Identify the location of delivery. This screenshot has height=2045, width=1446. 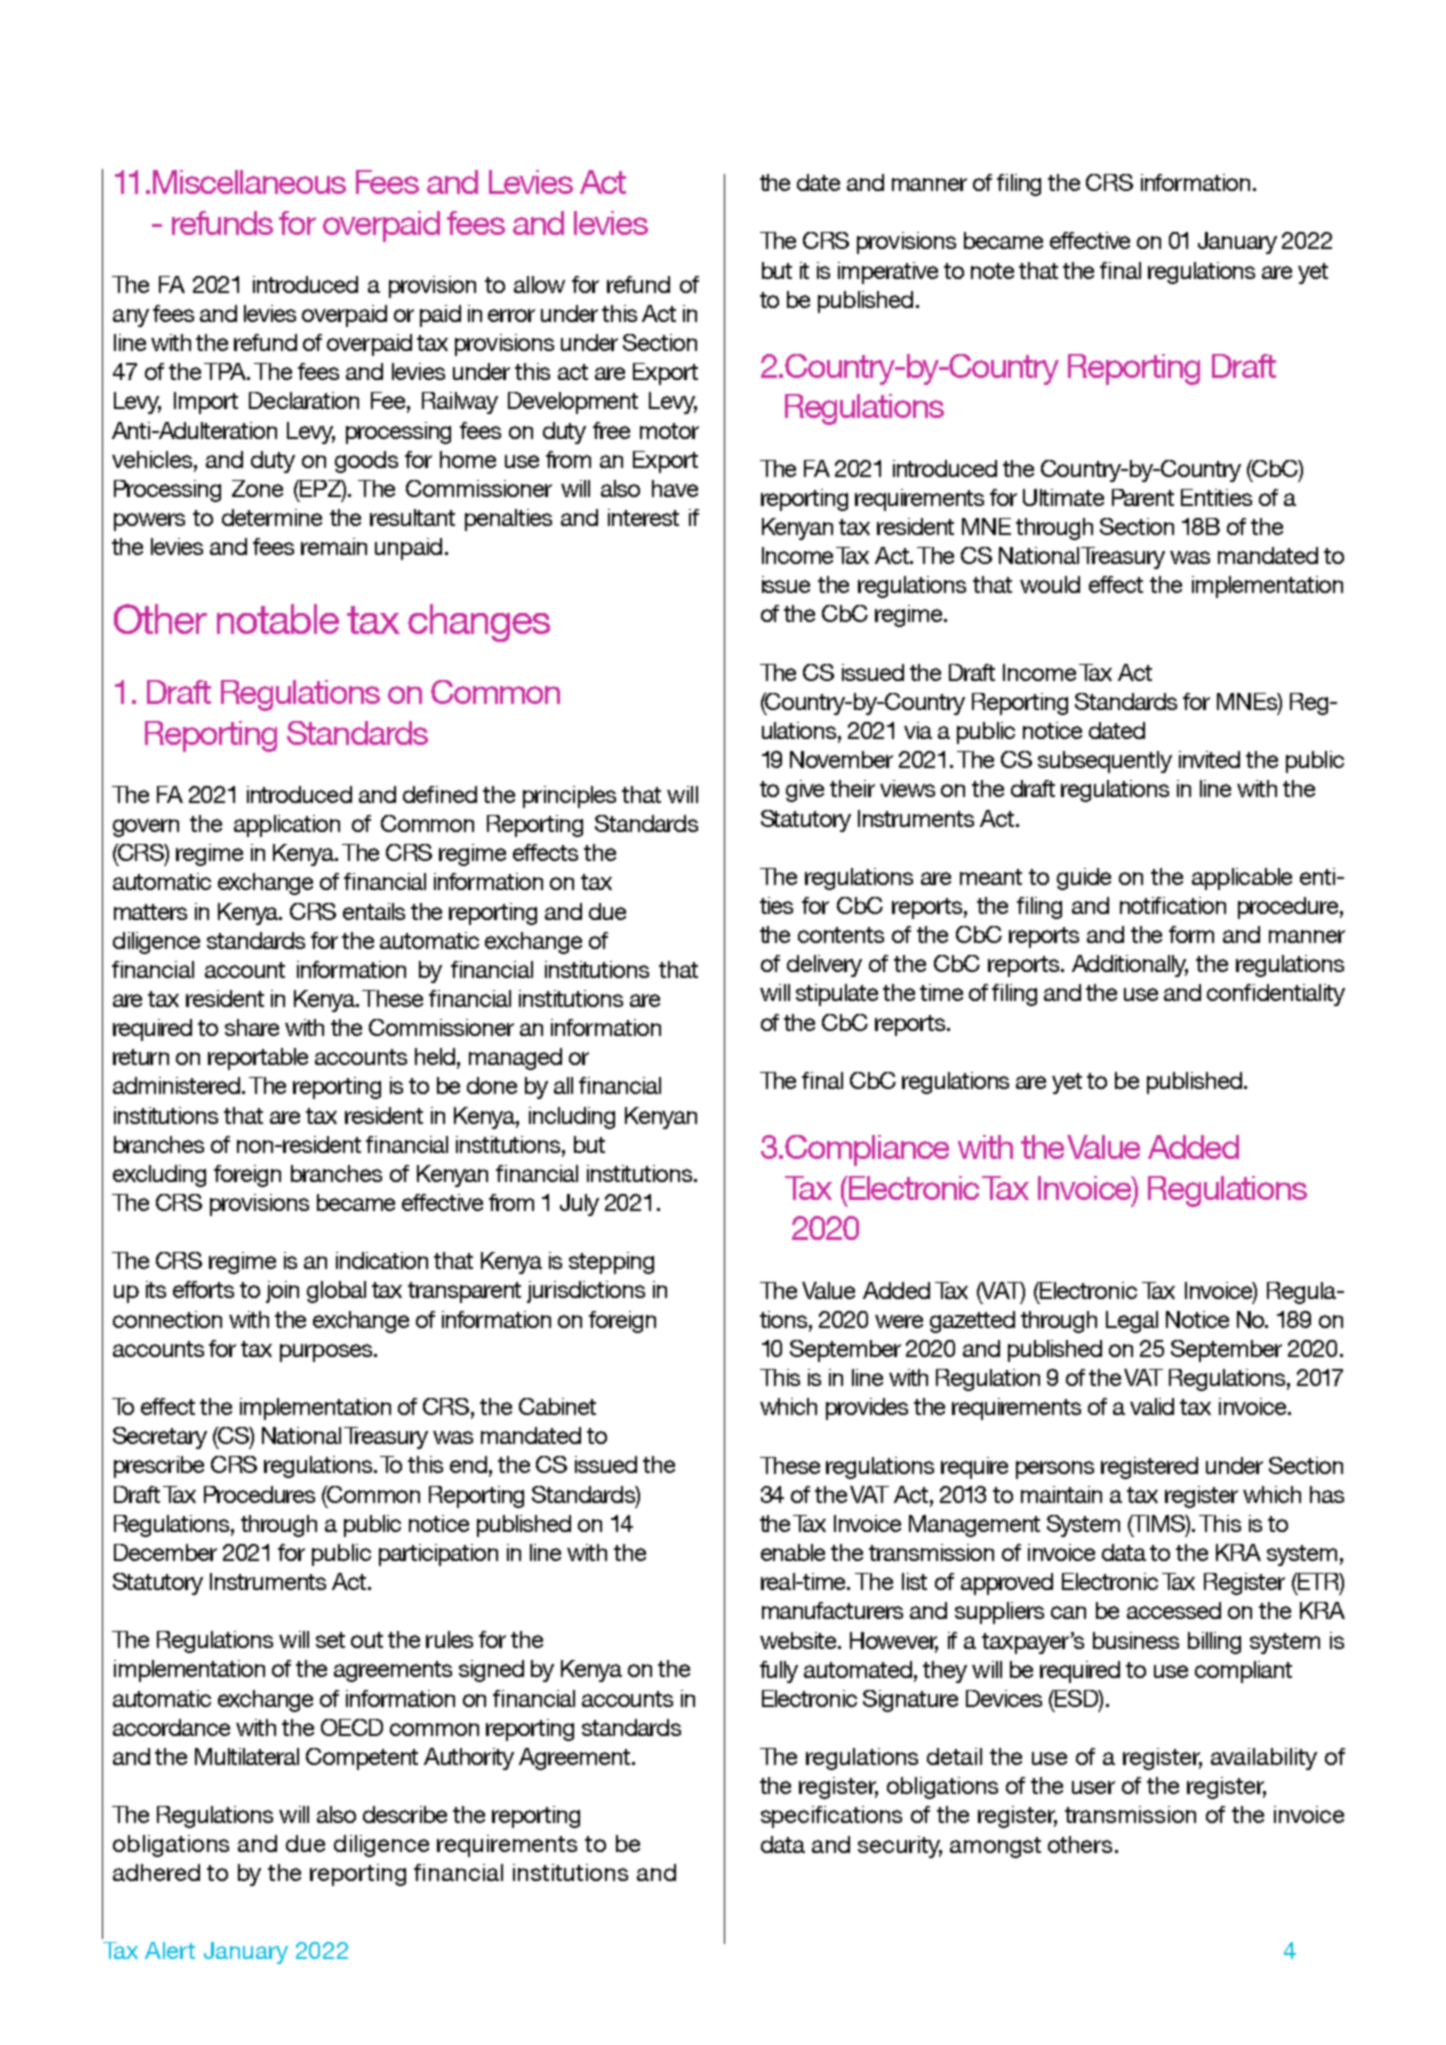
(824, 966).
